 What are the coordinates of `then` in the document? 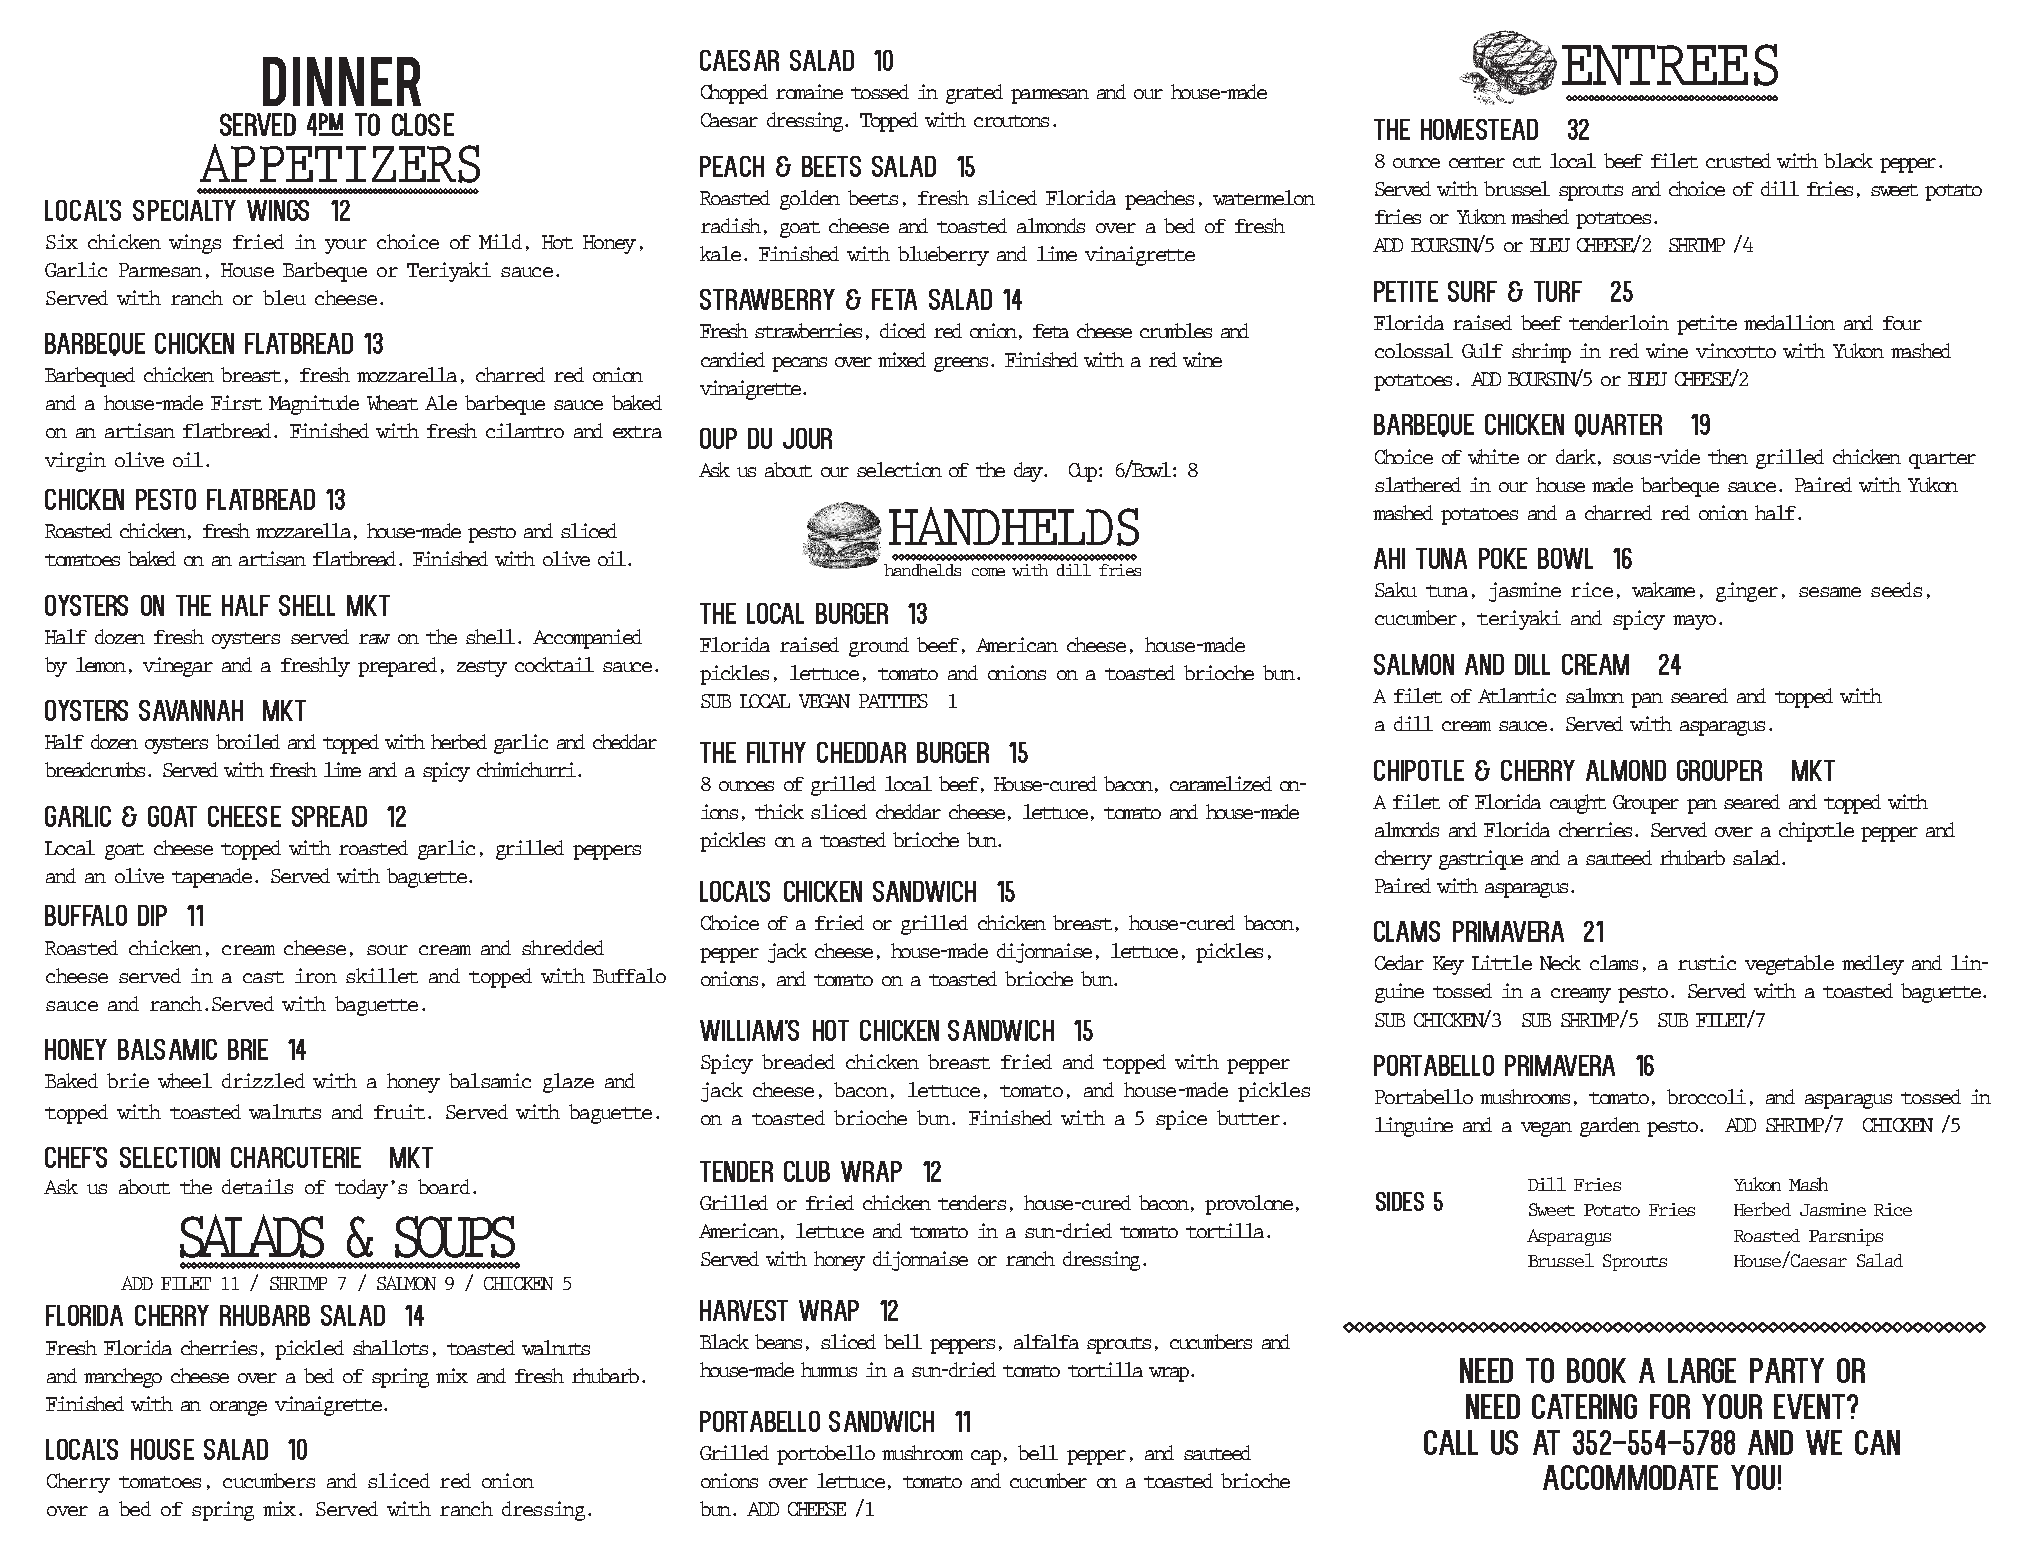 It's located at (1728, 456).
